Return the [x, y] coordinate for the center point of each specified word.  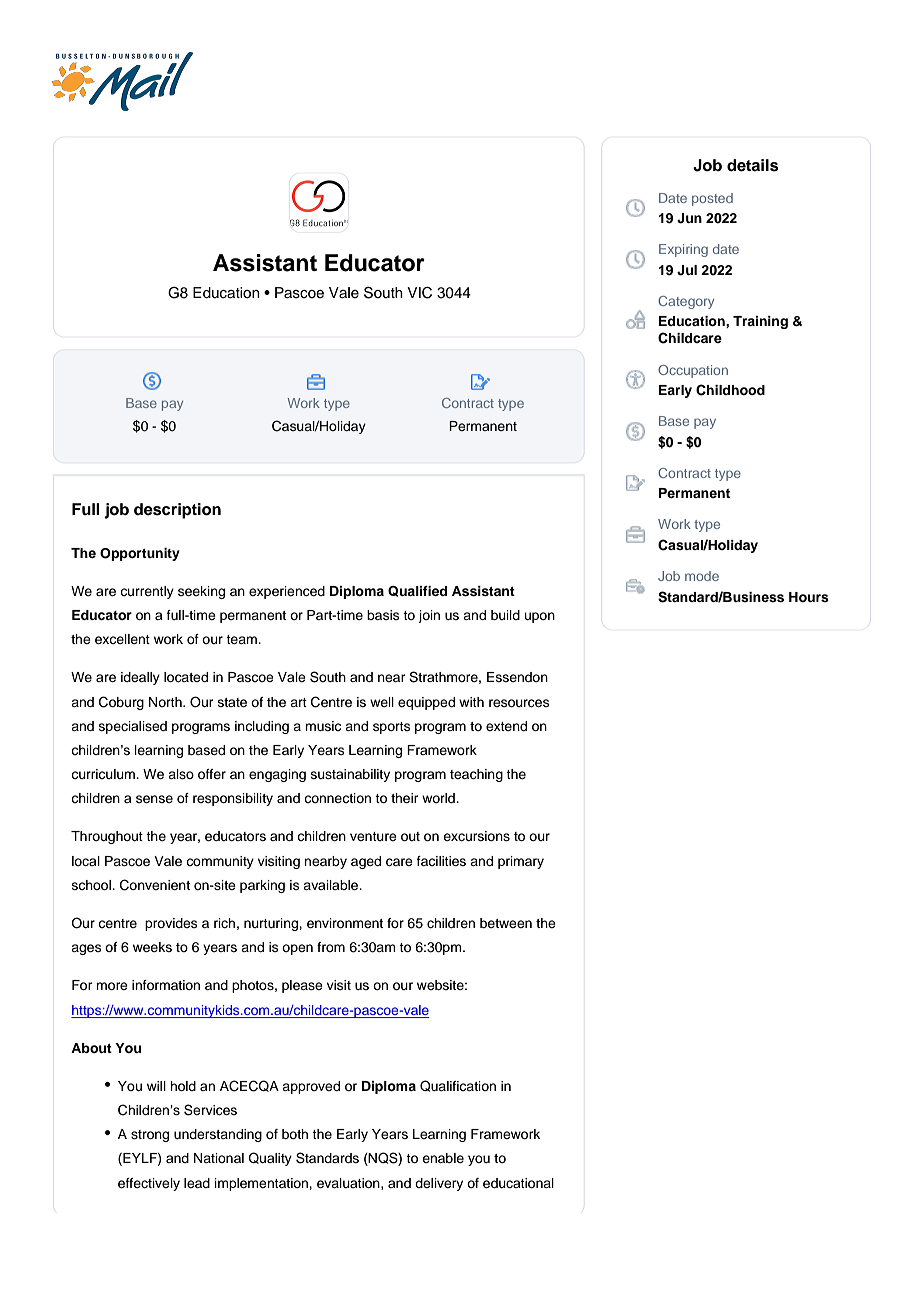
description [177, 511]
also [181, 774]
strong [150, 1136]
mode [702, 576]
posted [712, 199]
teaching [476, 775]
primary [521, 862]
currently [147, 592]
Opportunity [140, 554]
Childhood [730, 390]
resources [519, 703]
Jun [689, 218]
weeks [152, 947]
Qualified [417, 591]
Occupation [693, 371]
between [506, 923]
